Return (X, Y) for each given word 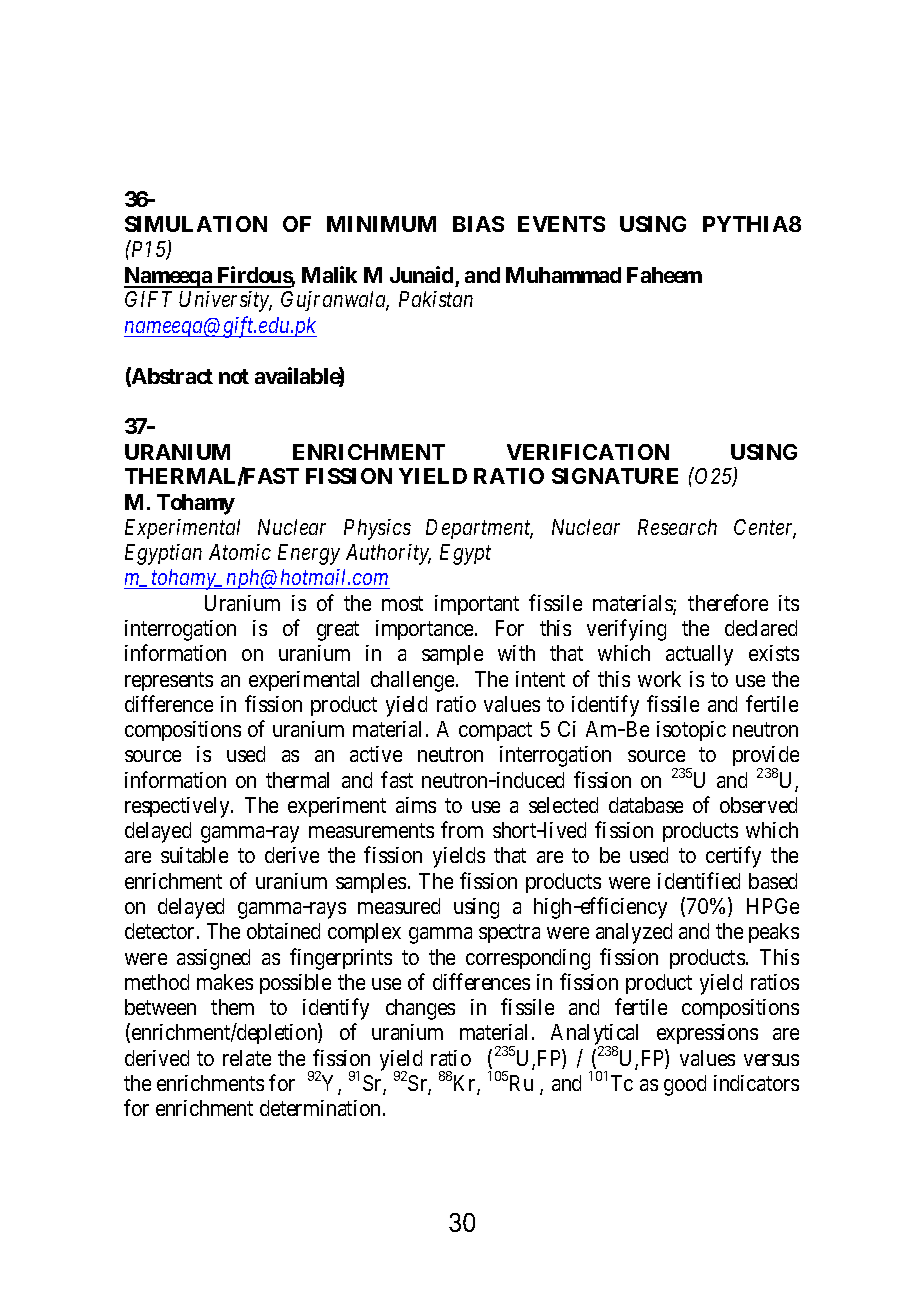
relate (247, 1058)
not (234, 376)
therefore (728, 602)
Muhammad (563, 275)
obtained (283, 931)
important (477, 605)
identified (699, 880)
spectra (509, 934)
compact (495, 731)
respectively (178, 807)
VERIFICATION (588, 452)
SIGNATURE (615, 476)
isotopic (691, 731)
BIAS (478, 224)
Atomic (240, 552)
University (225, 301)
